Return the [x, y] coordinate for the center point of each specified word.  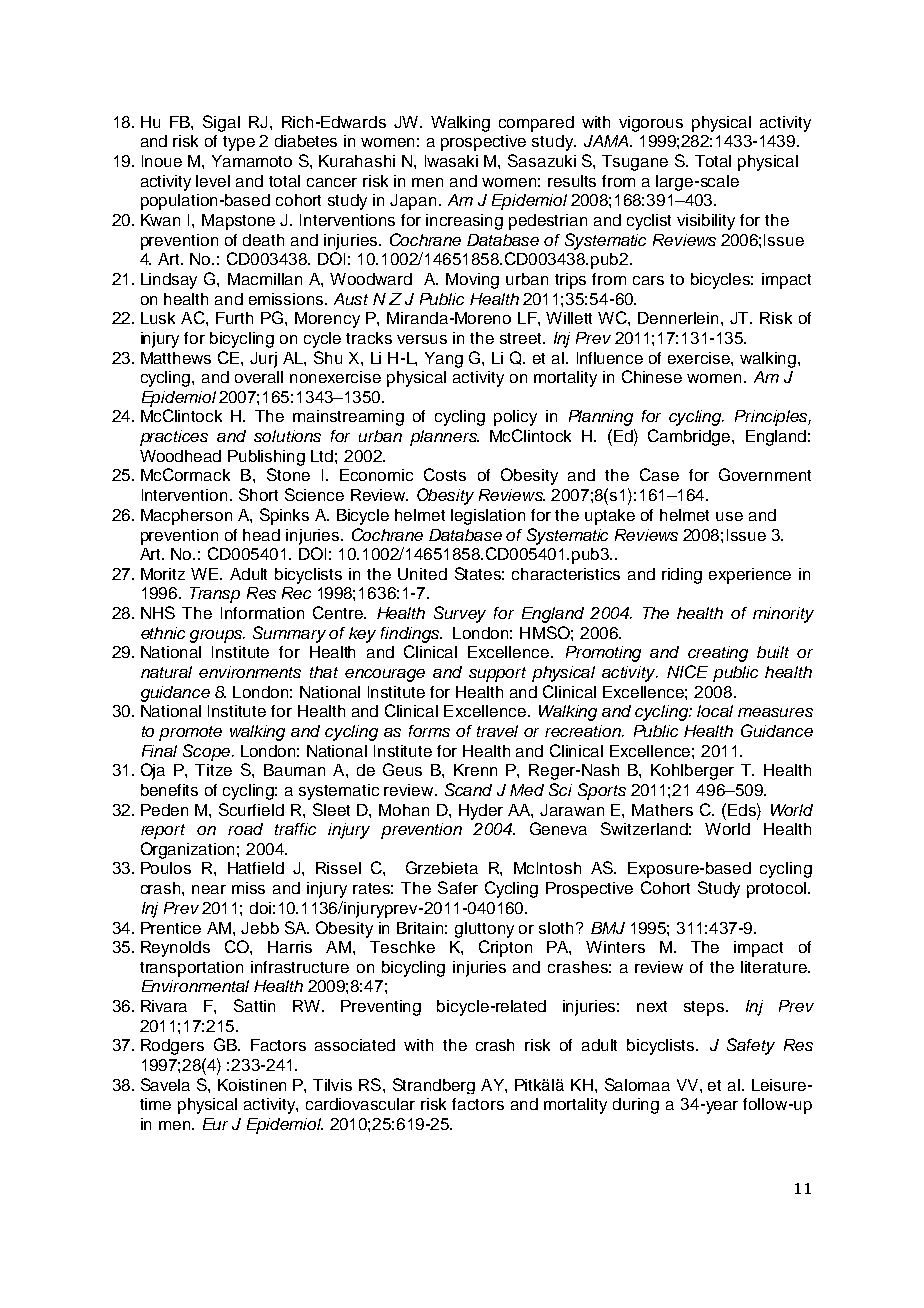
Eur [215, 1124]
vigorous [651, 124]
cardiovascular [360, 1104]
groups [217, 636]
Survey [460, 614]
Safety [751, 1046]
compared [536, 124]
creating [718, 654]
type [239, 143]
